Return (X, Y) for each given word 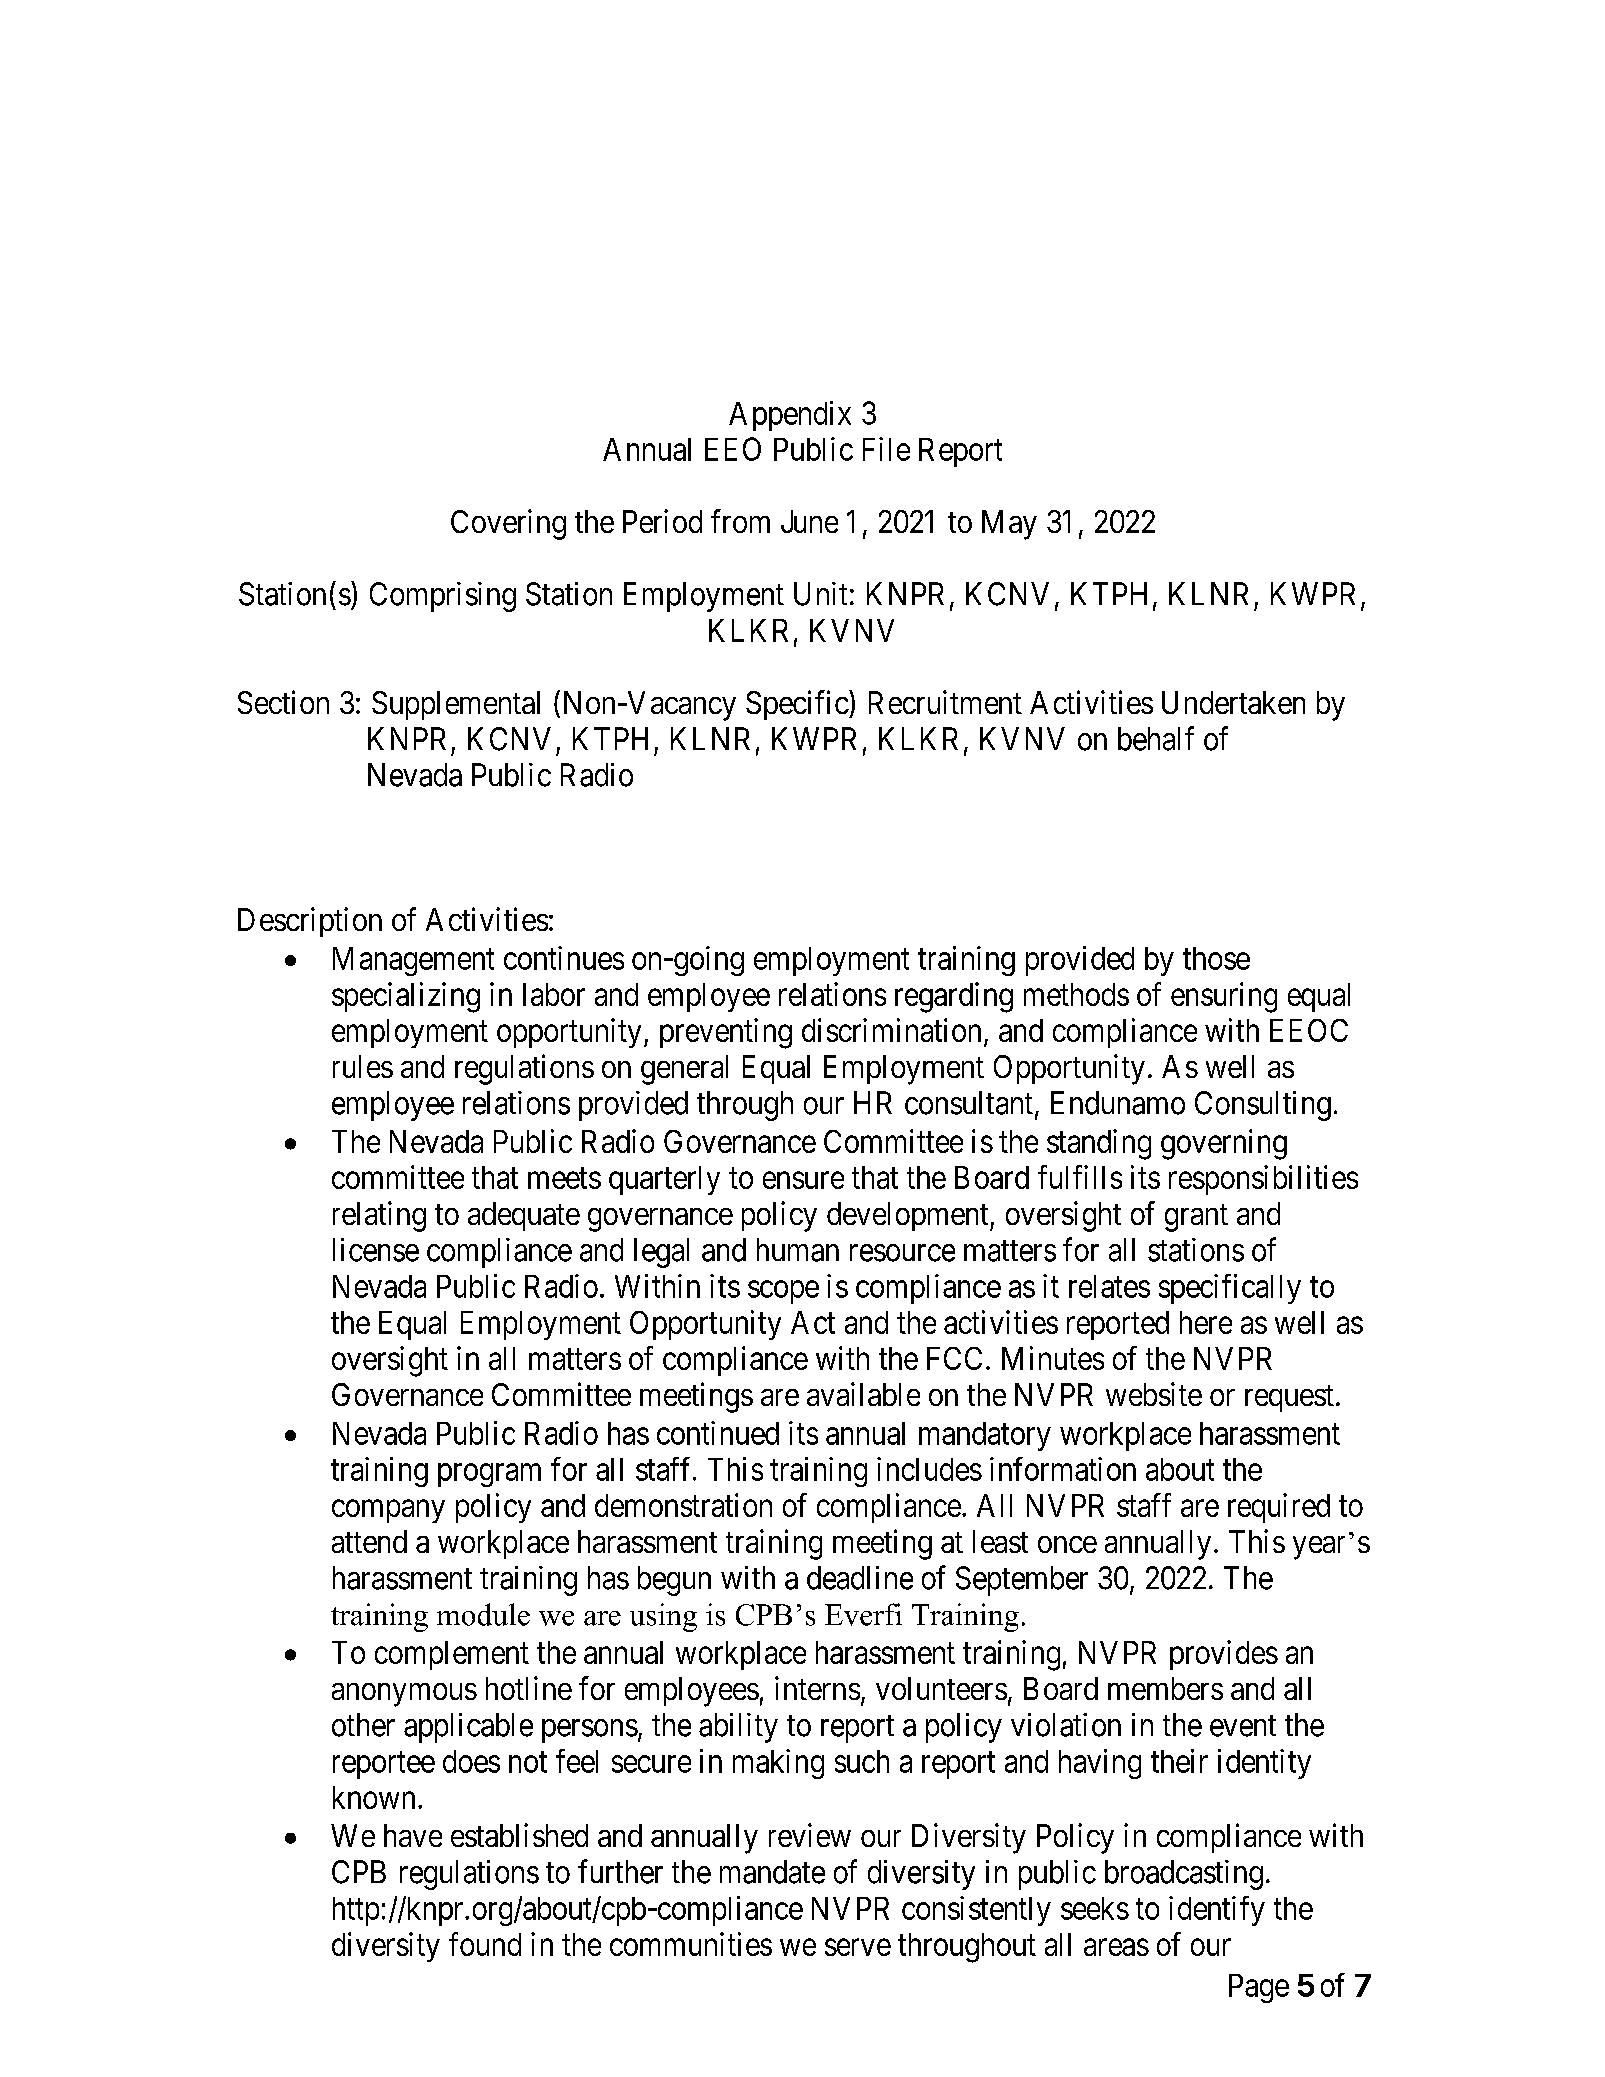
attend (369, 1541)
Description (310, 922)
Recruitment (945, 702)
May (1009, 525)
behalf (1156, 738)
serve (858, 1947)
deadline (860, 1578)
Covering (508, 524)
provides (1224, 1655)
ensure (803, 1180)
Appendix (790, 416)
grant (1196, 1218)
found (485, 1944)
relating (379, 1216)
